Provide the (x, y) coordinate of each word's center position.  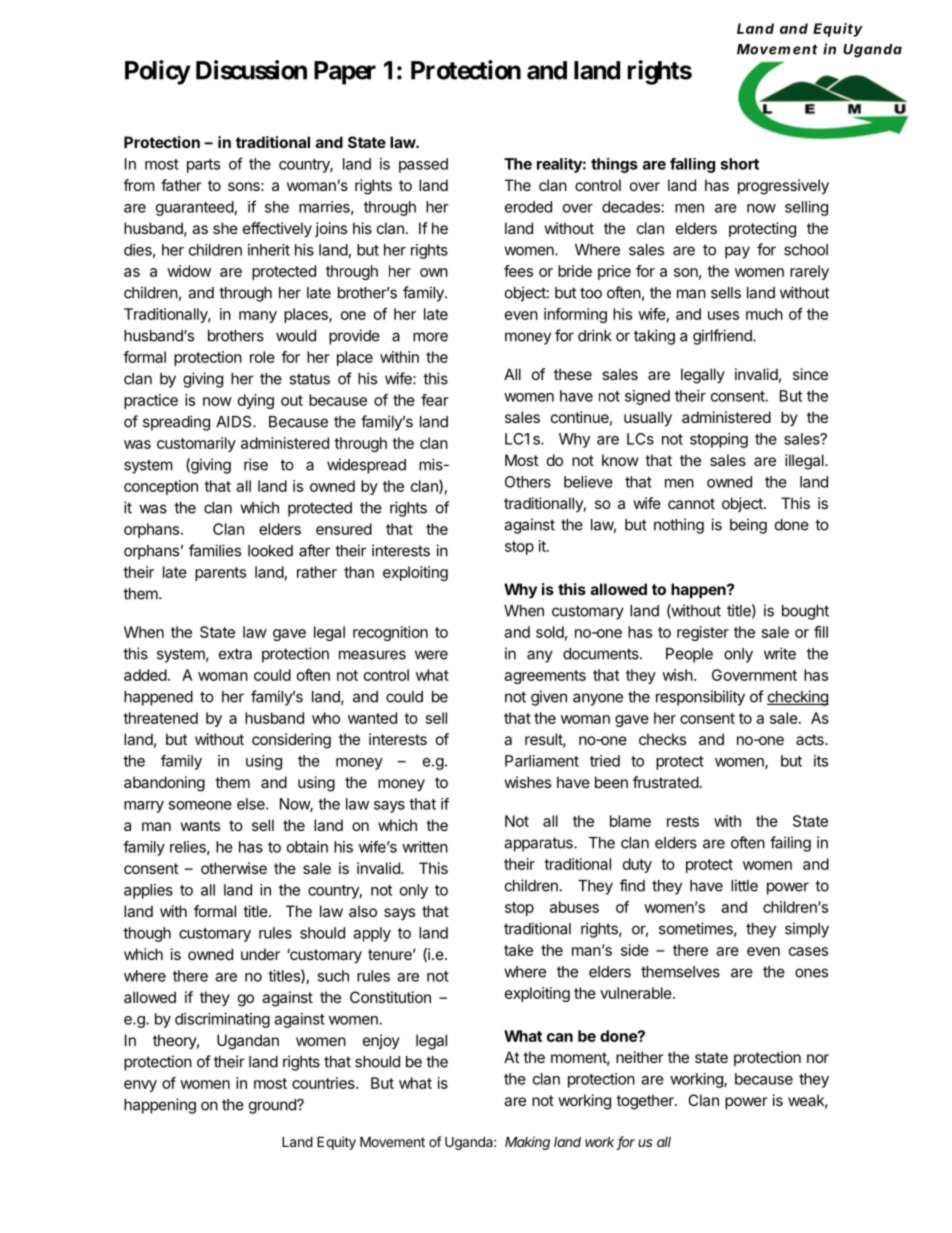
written (425, 847)
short (739, 164)
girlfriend (723, 337)
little (744, 885)
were (431, 655)
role (262, 357)
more (430, 337)
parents (220, 574)
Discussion (251, 70)
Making (527, 1143)
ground (273, 1106)
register (703, 633)
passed (423, 165)
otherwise (234, 868)
